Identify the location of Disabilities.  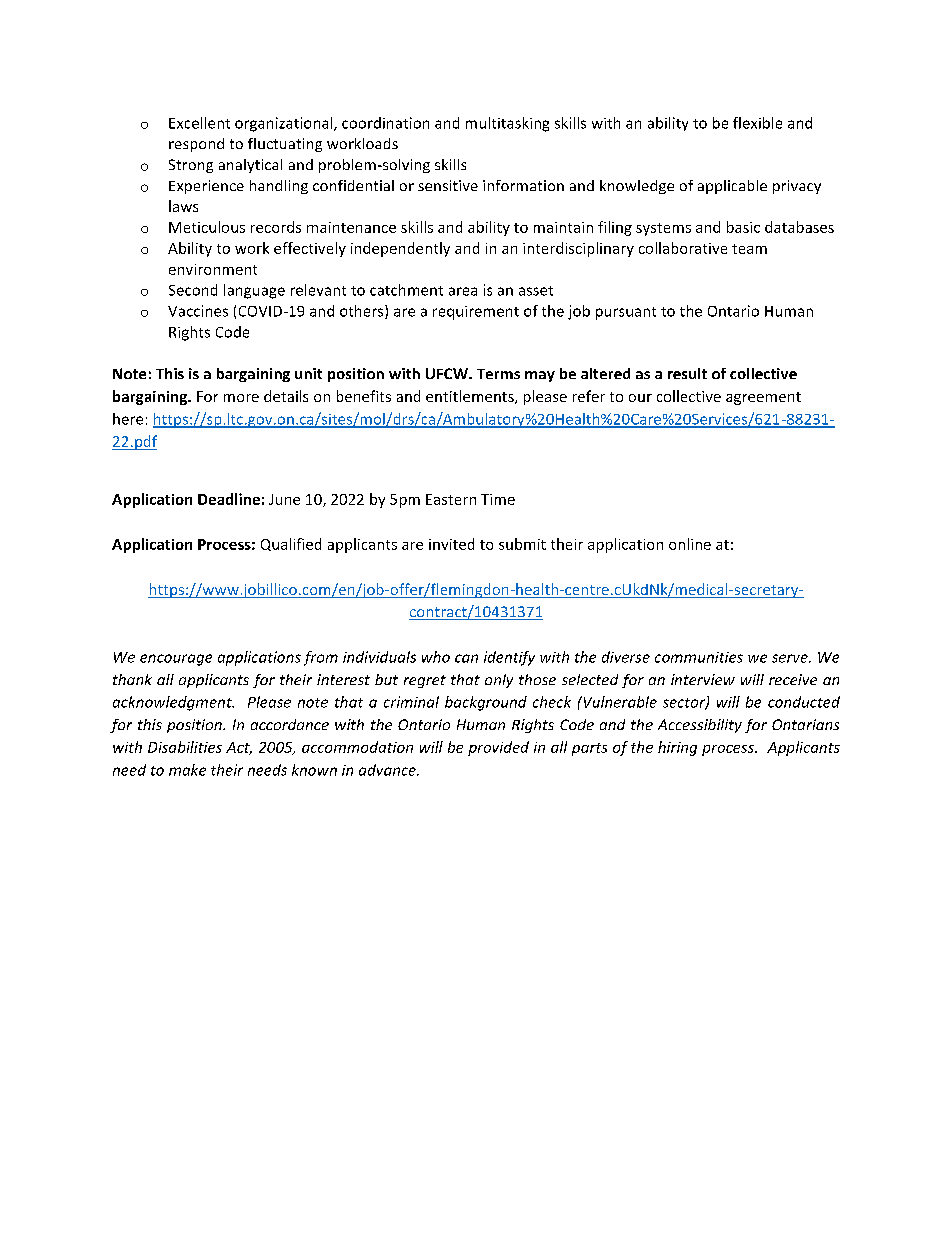
(185, 747).
